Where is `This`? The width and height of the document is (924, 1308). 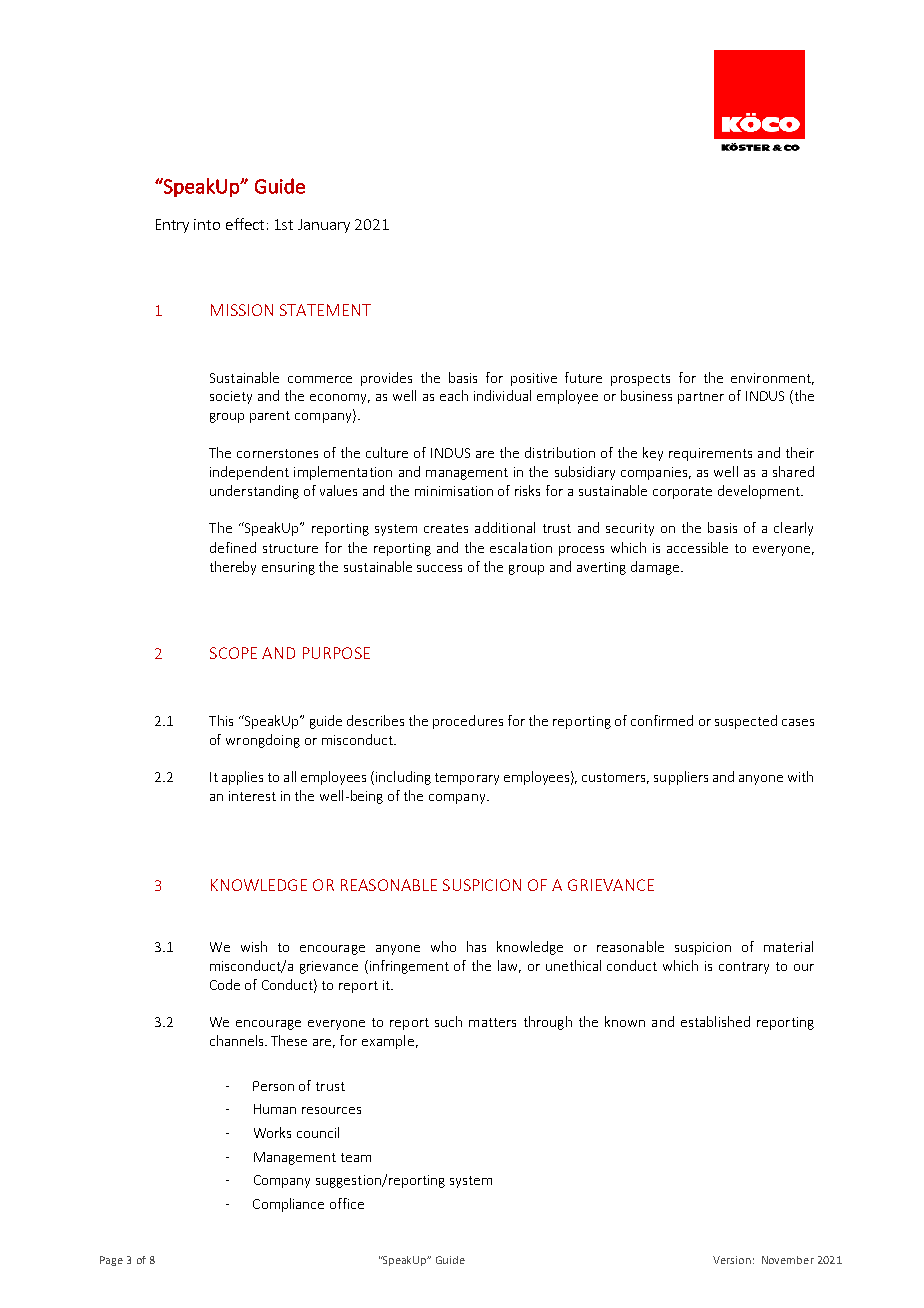
This is located at coordinates (221, 720).
